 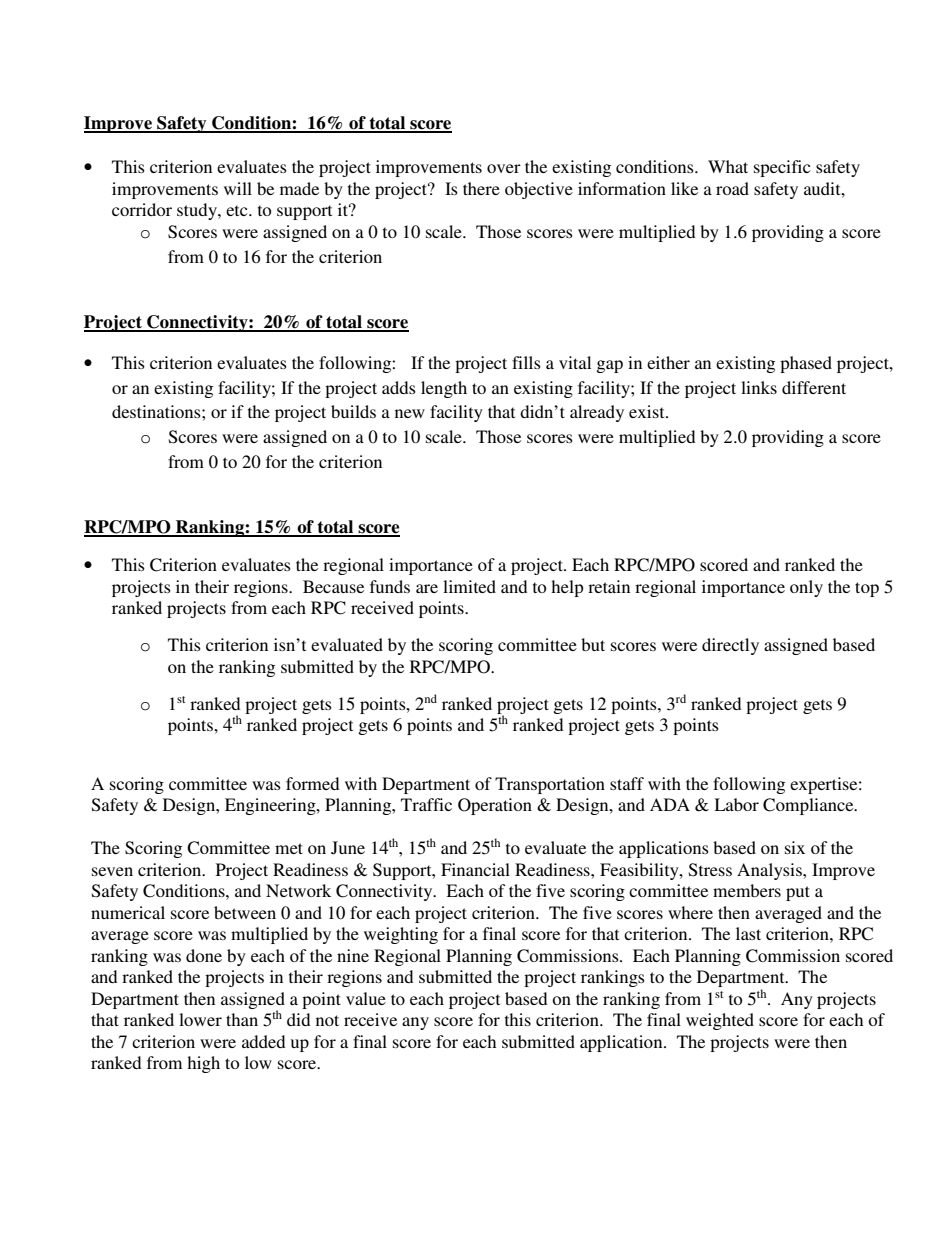 What do you see at coordinates (469, 586) in the screenshot?
I see `limited` at bounding box center [469, 586].
